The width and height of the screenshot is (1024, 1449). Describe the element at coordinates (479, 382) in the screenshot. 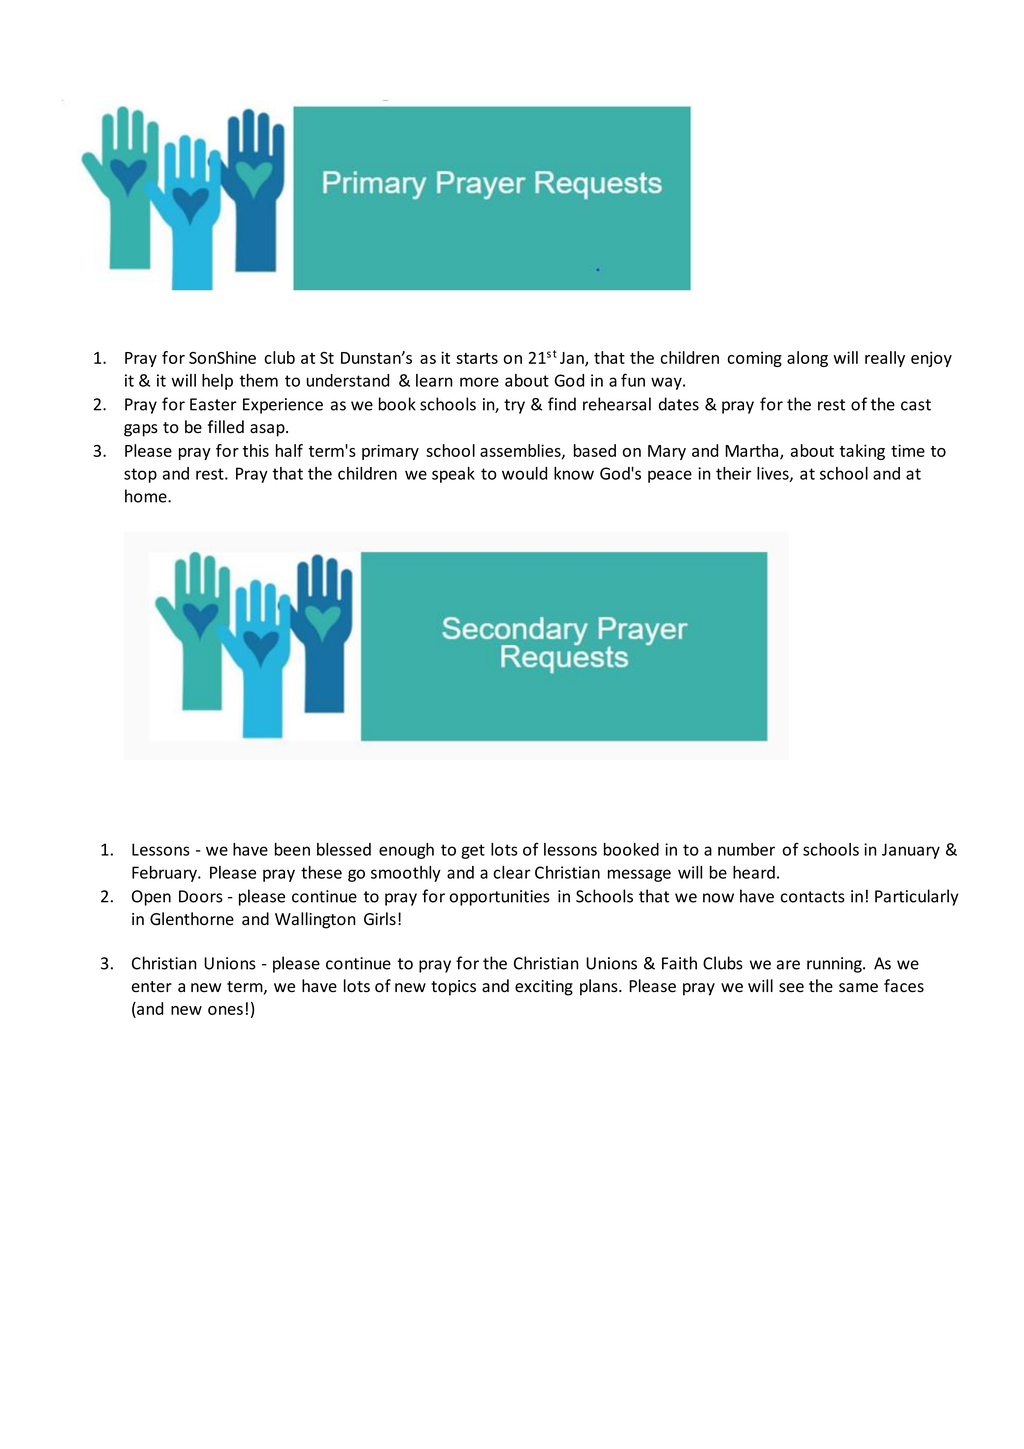

I see `more` at that location.
